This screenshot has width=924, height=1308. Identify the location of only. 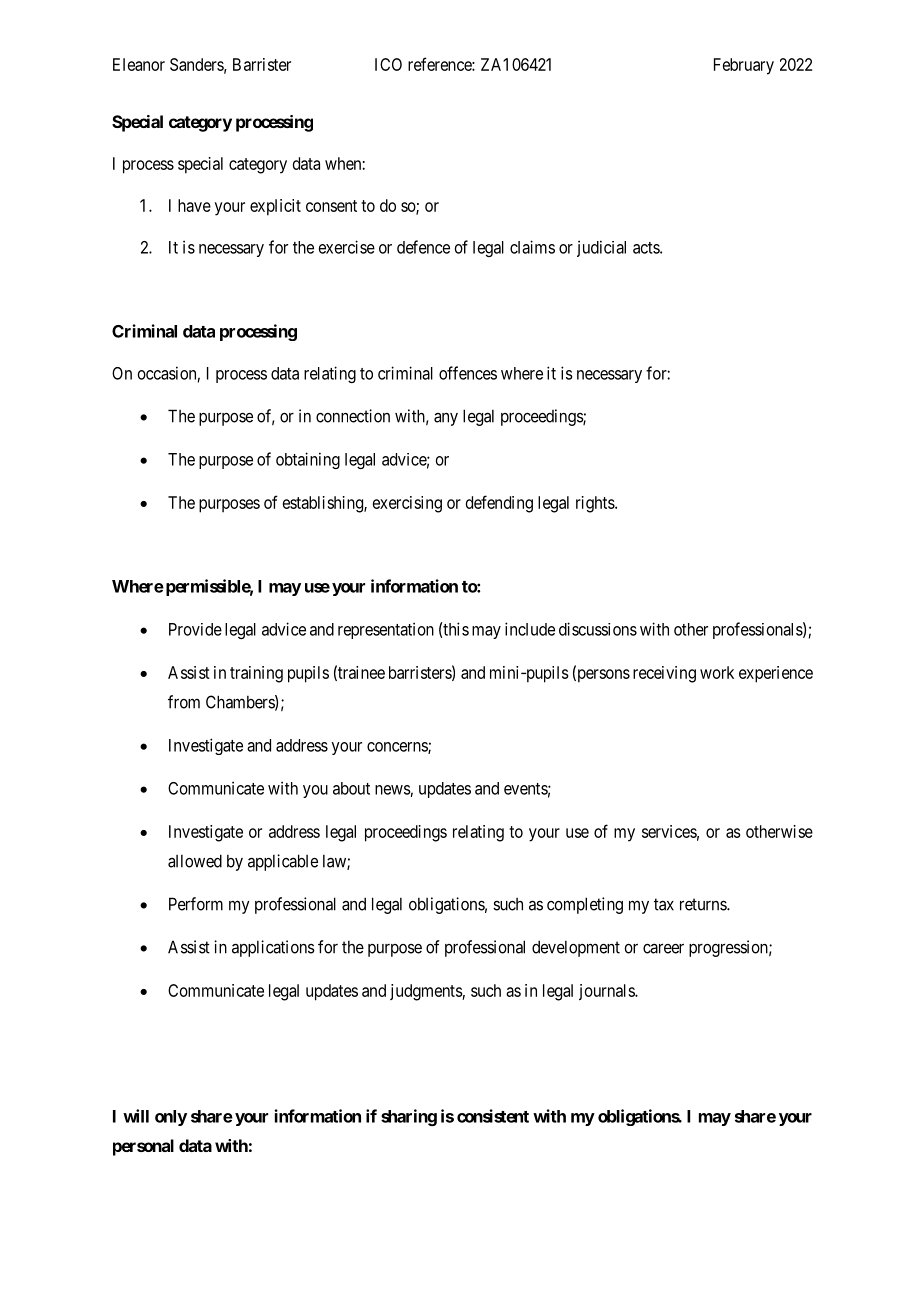
(171, 1118).
